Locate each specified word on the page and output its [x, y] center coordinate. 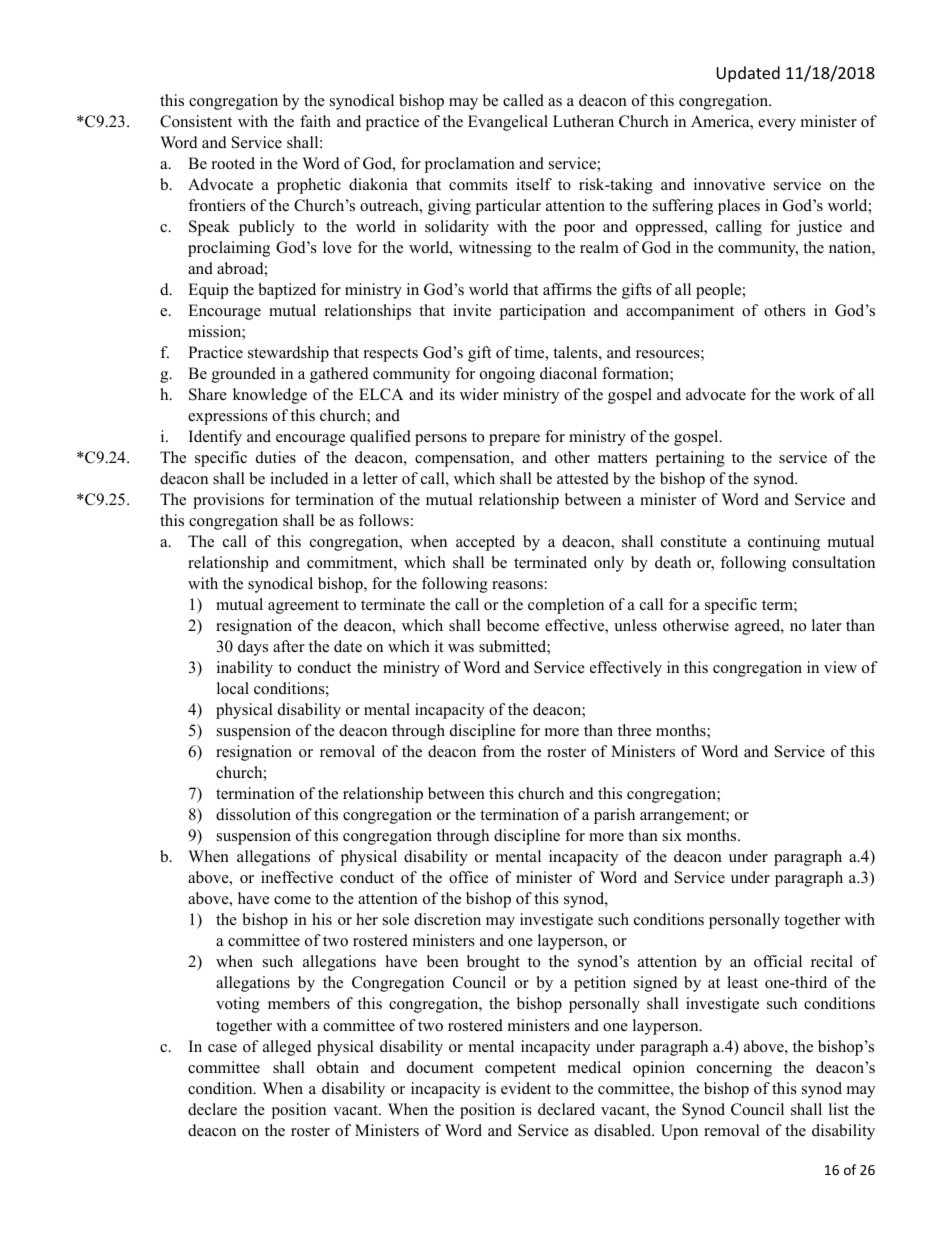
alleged [287, 1048]
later [827, 625]
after [289, 646]
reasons [517, 585]
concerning [734, 1069]
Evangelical [508, 123]
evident [526, 1088]
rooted [233, 163]
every [777, 125]
